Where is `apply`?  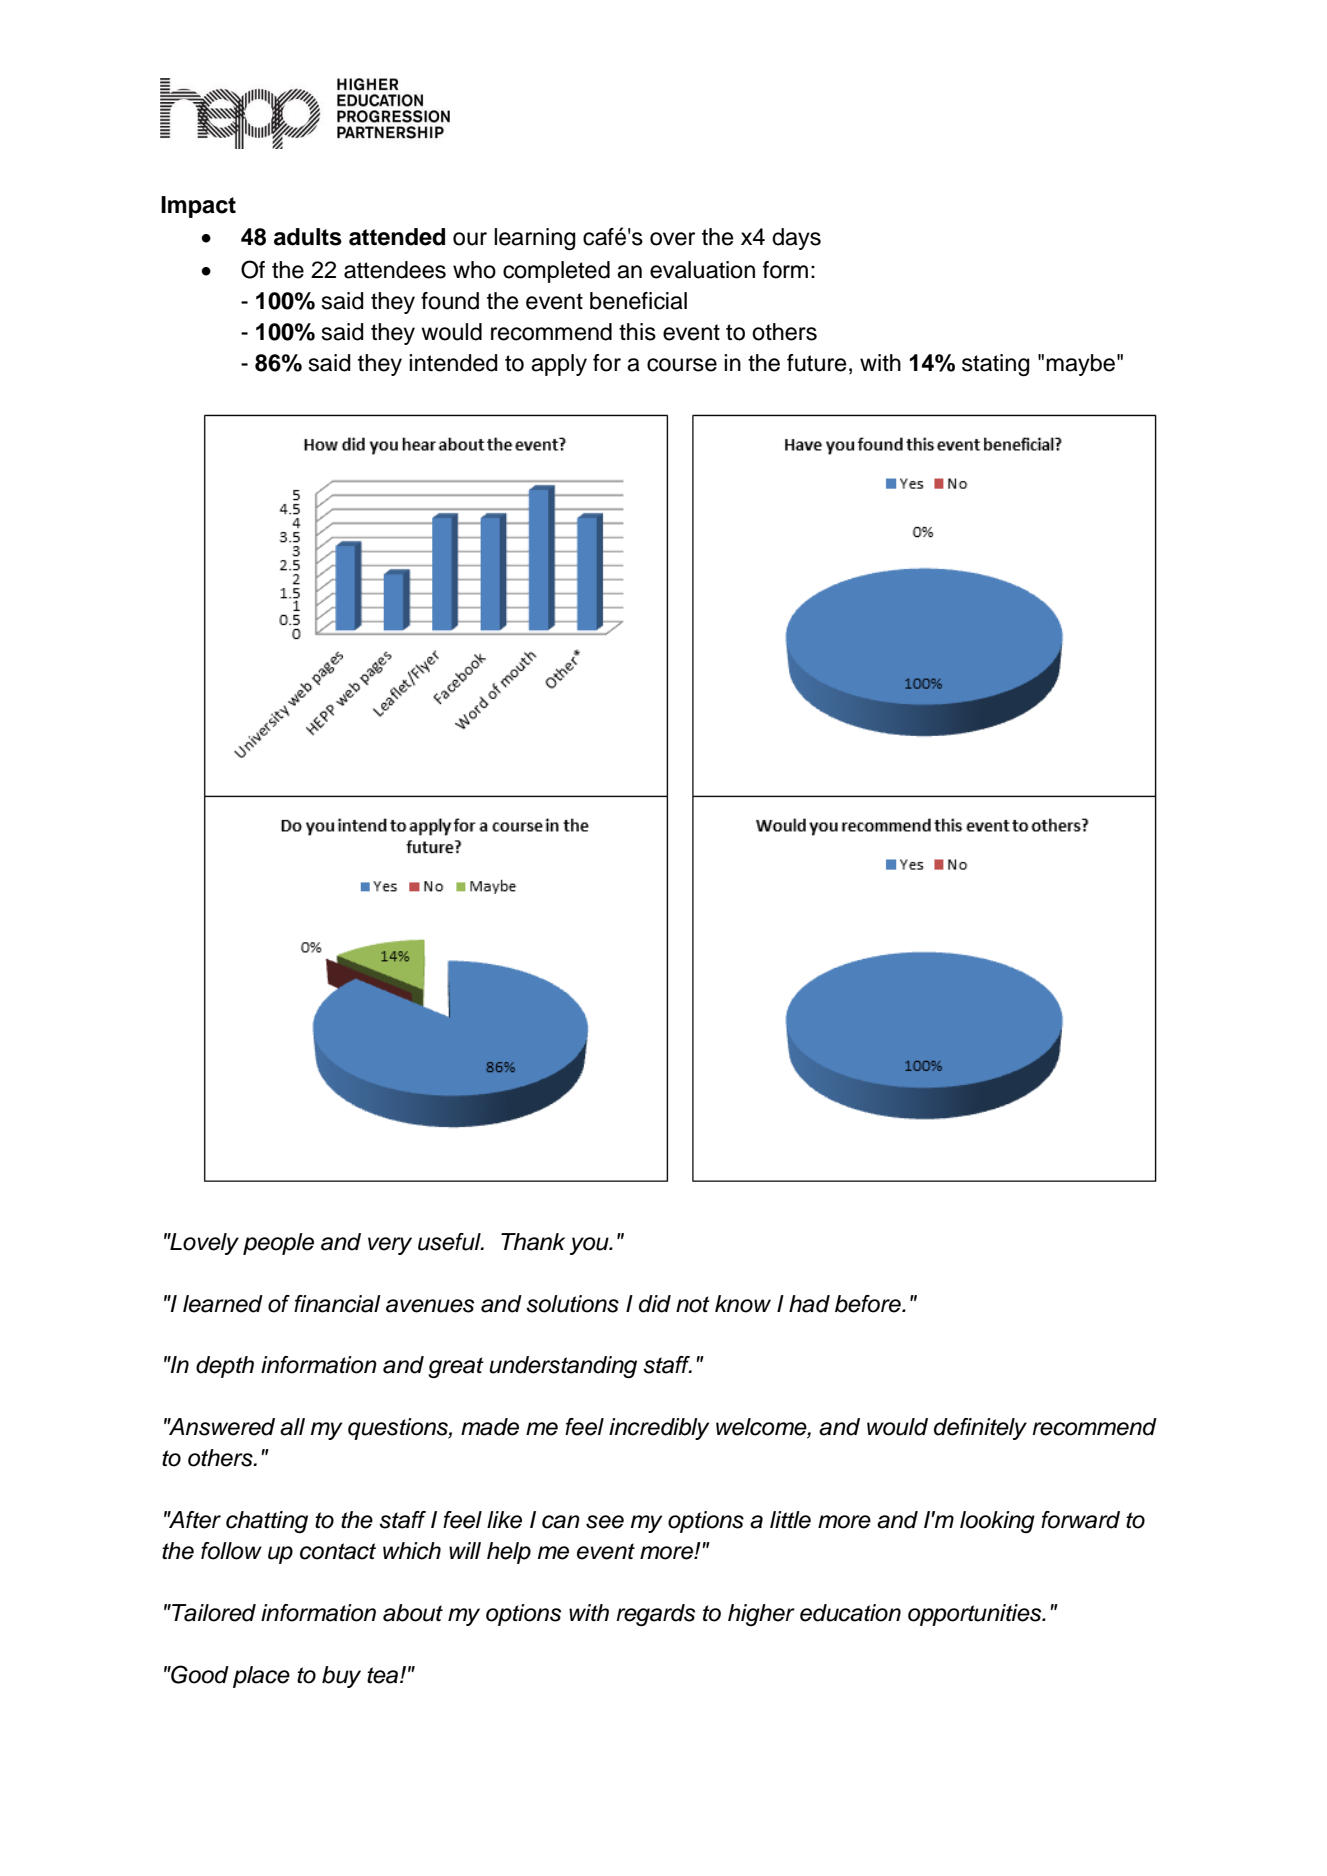
apply is located at coordinates (559, 365).
